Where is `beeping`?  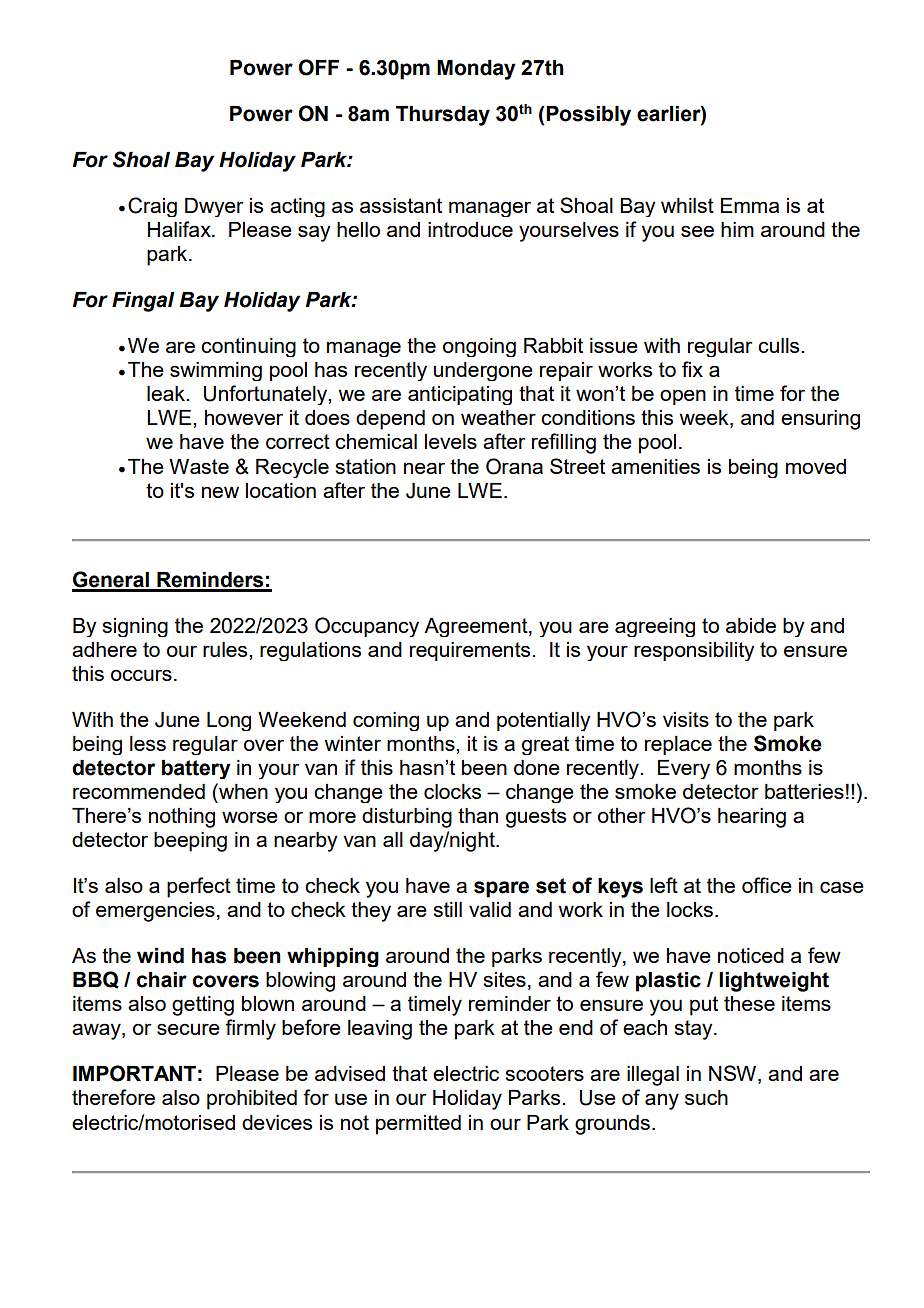 beeping is located at coordinates (190, 842).
